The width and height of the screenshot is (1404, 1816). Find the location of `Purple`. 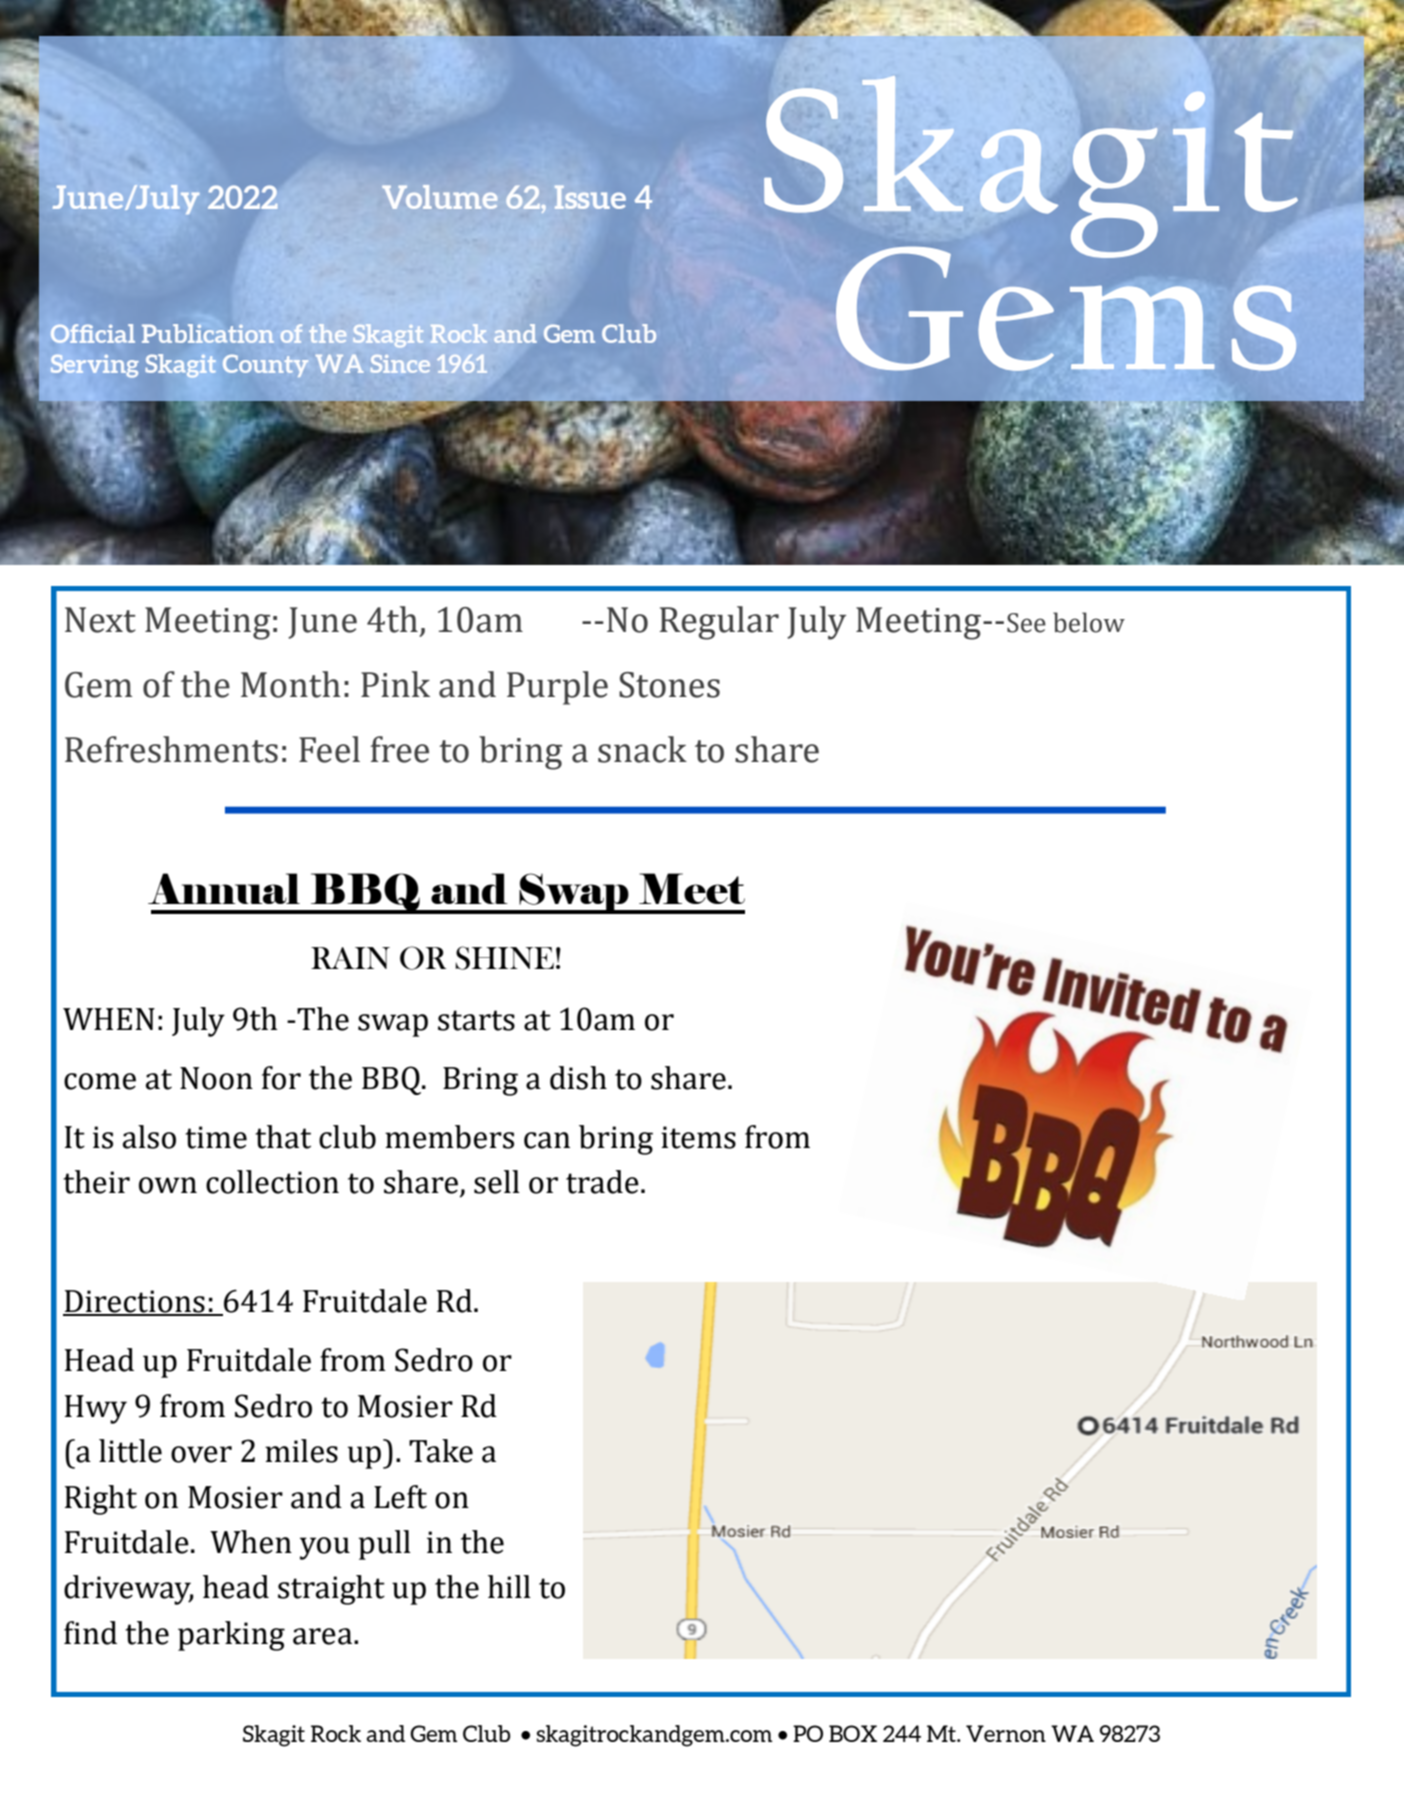

Purple is located at coordinates (557, 688).
